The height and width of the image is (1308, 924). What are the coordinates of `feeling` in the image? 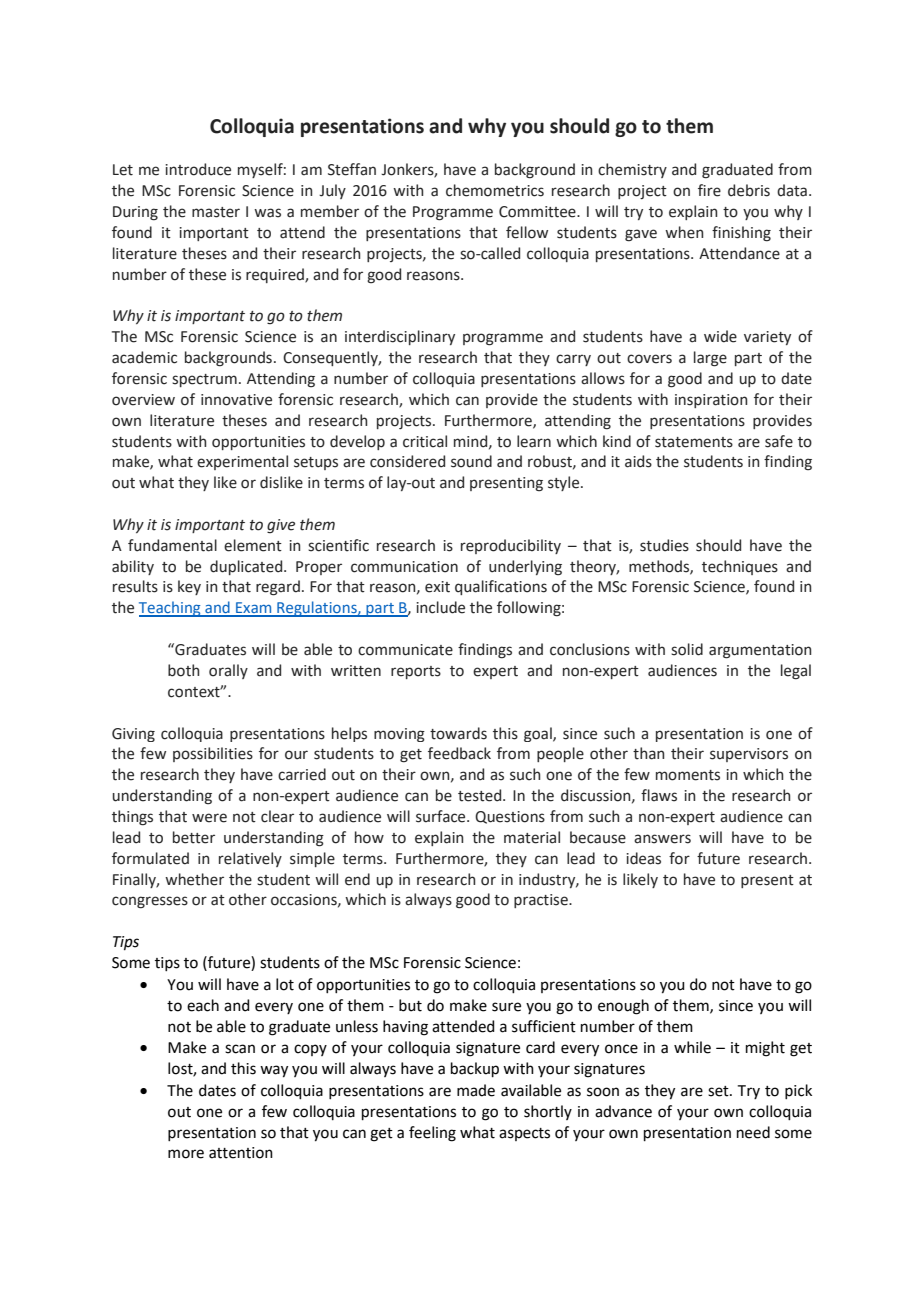 It's located at (432, 1134).
